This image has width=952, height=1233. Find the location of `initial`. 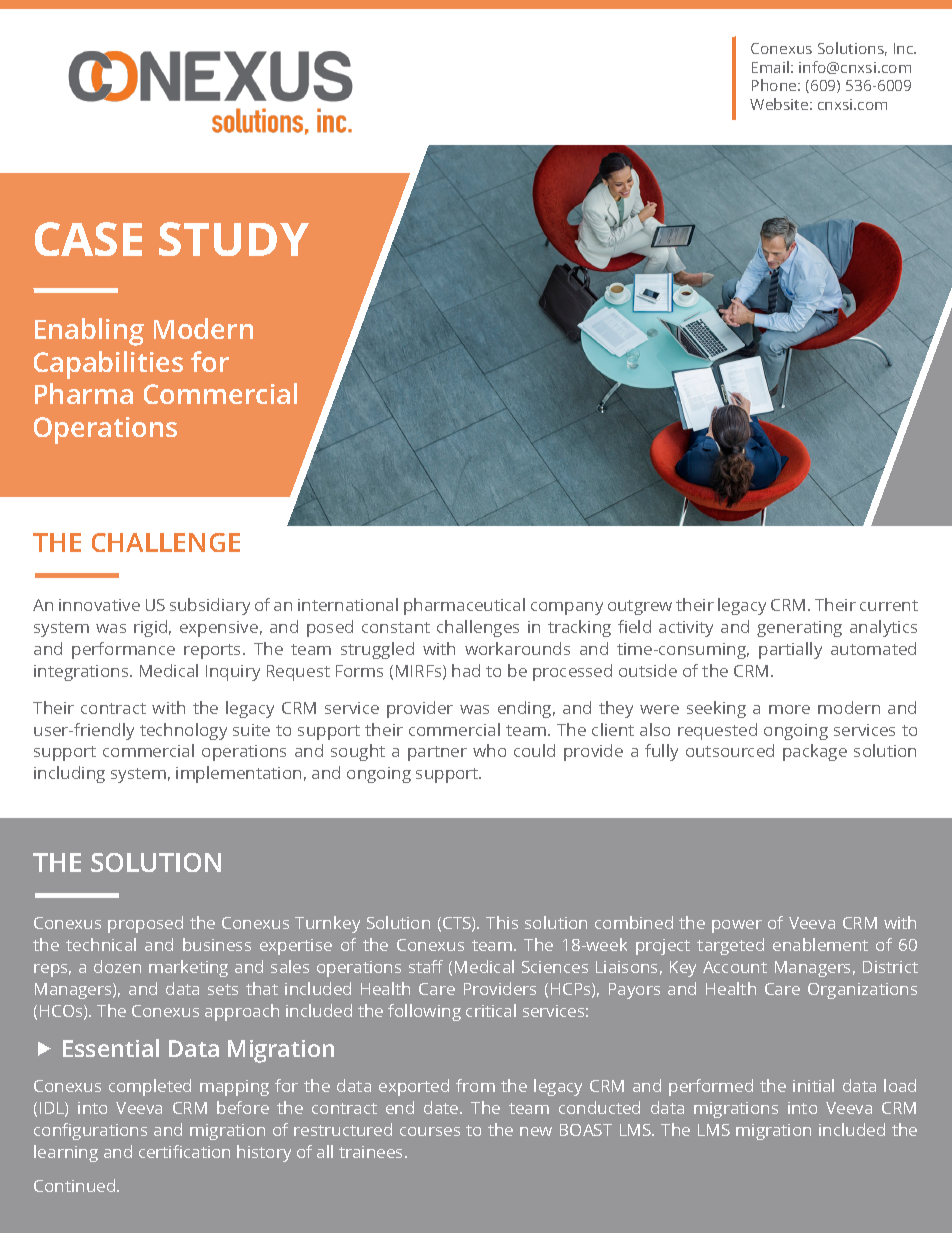

initial is located at coordinates (813, 1085).
